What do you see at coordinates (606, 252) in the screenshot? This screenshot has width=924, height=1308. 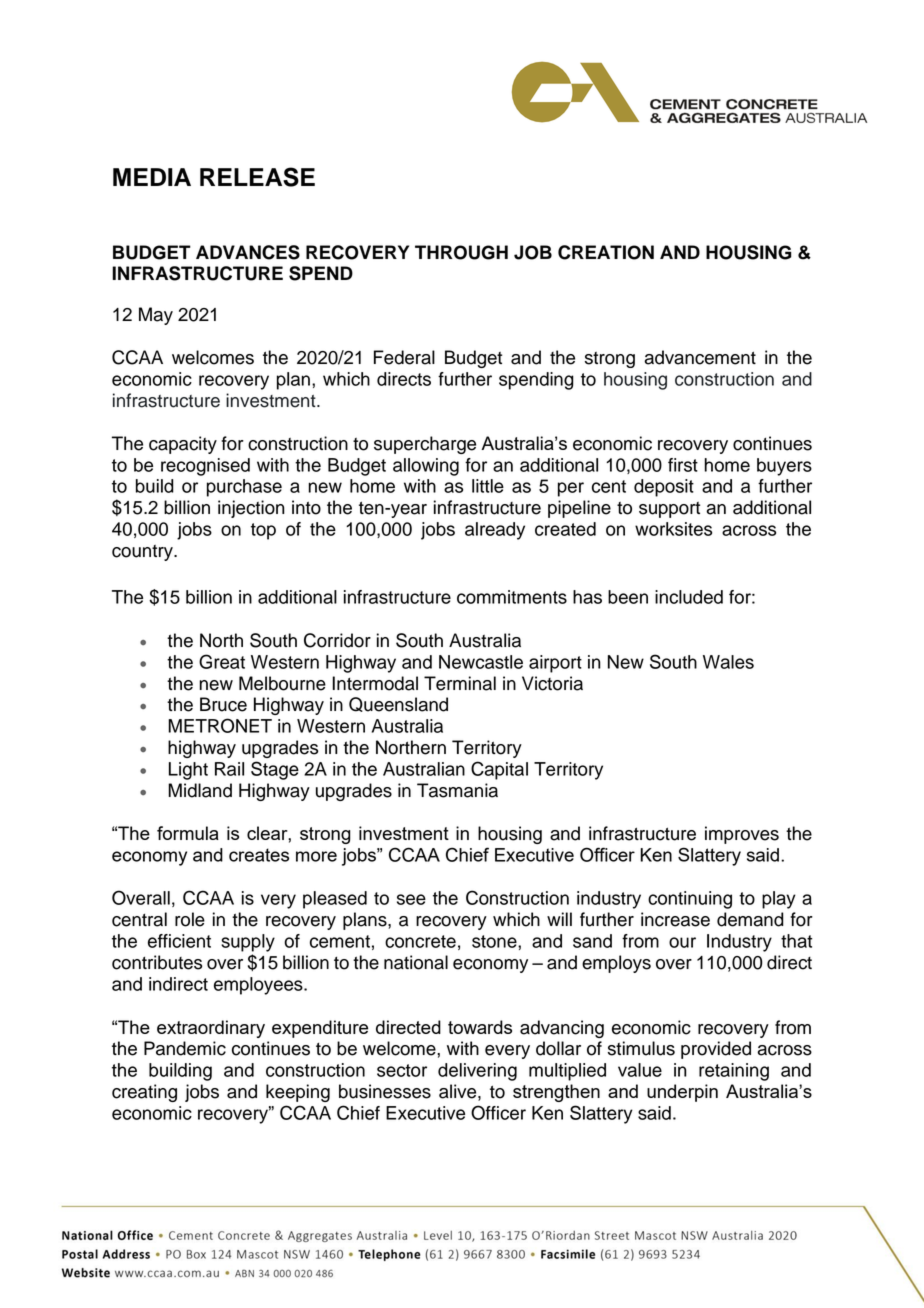 I see `CREATION` at bounding box center [606, 252].
